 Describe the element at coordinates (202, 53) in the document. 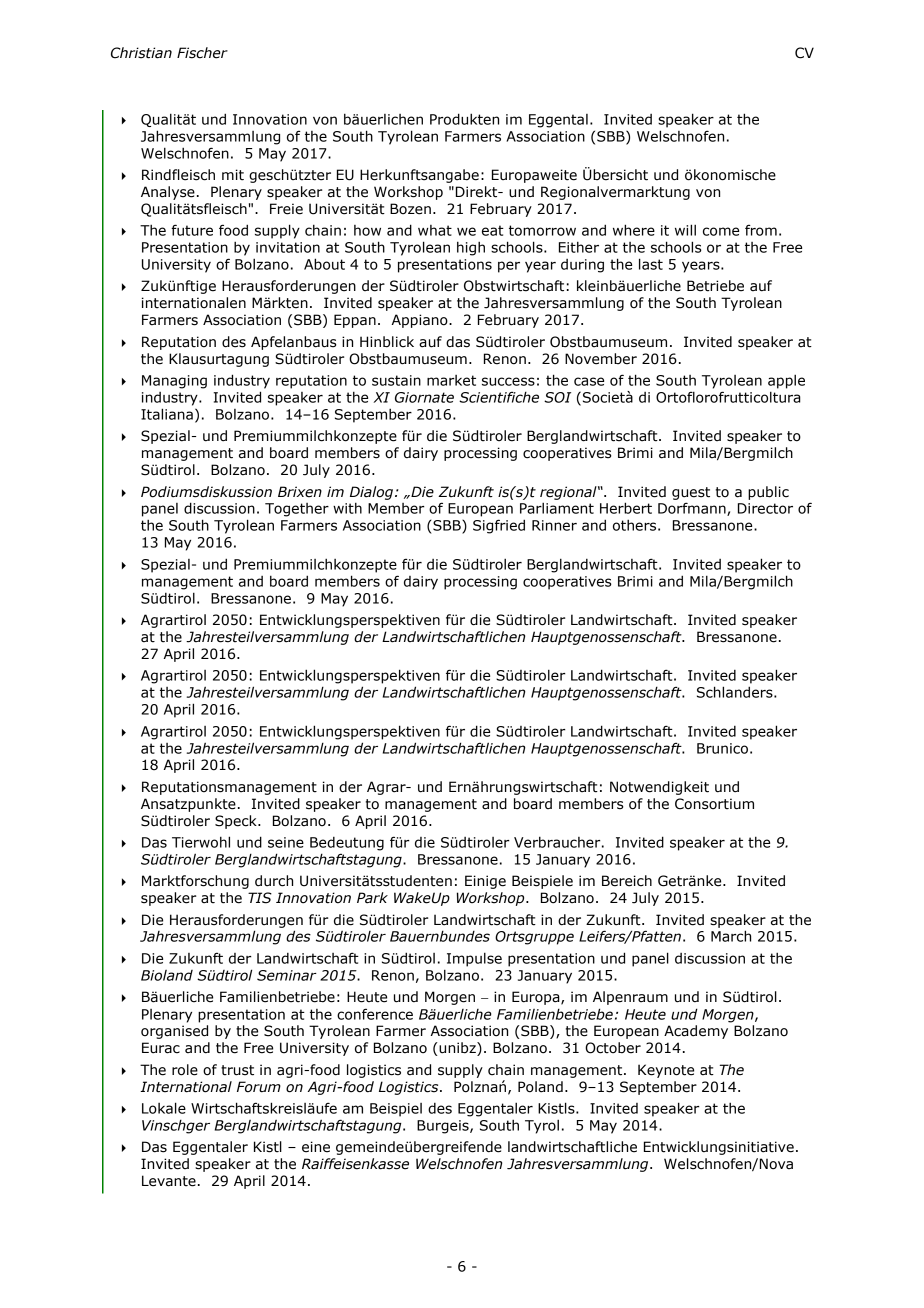

I see `Fischer` at that location.
